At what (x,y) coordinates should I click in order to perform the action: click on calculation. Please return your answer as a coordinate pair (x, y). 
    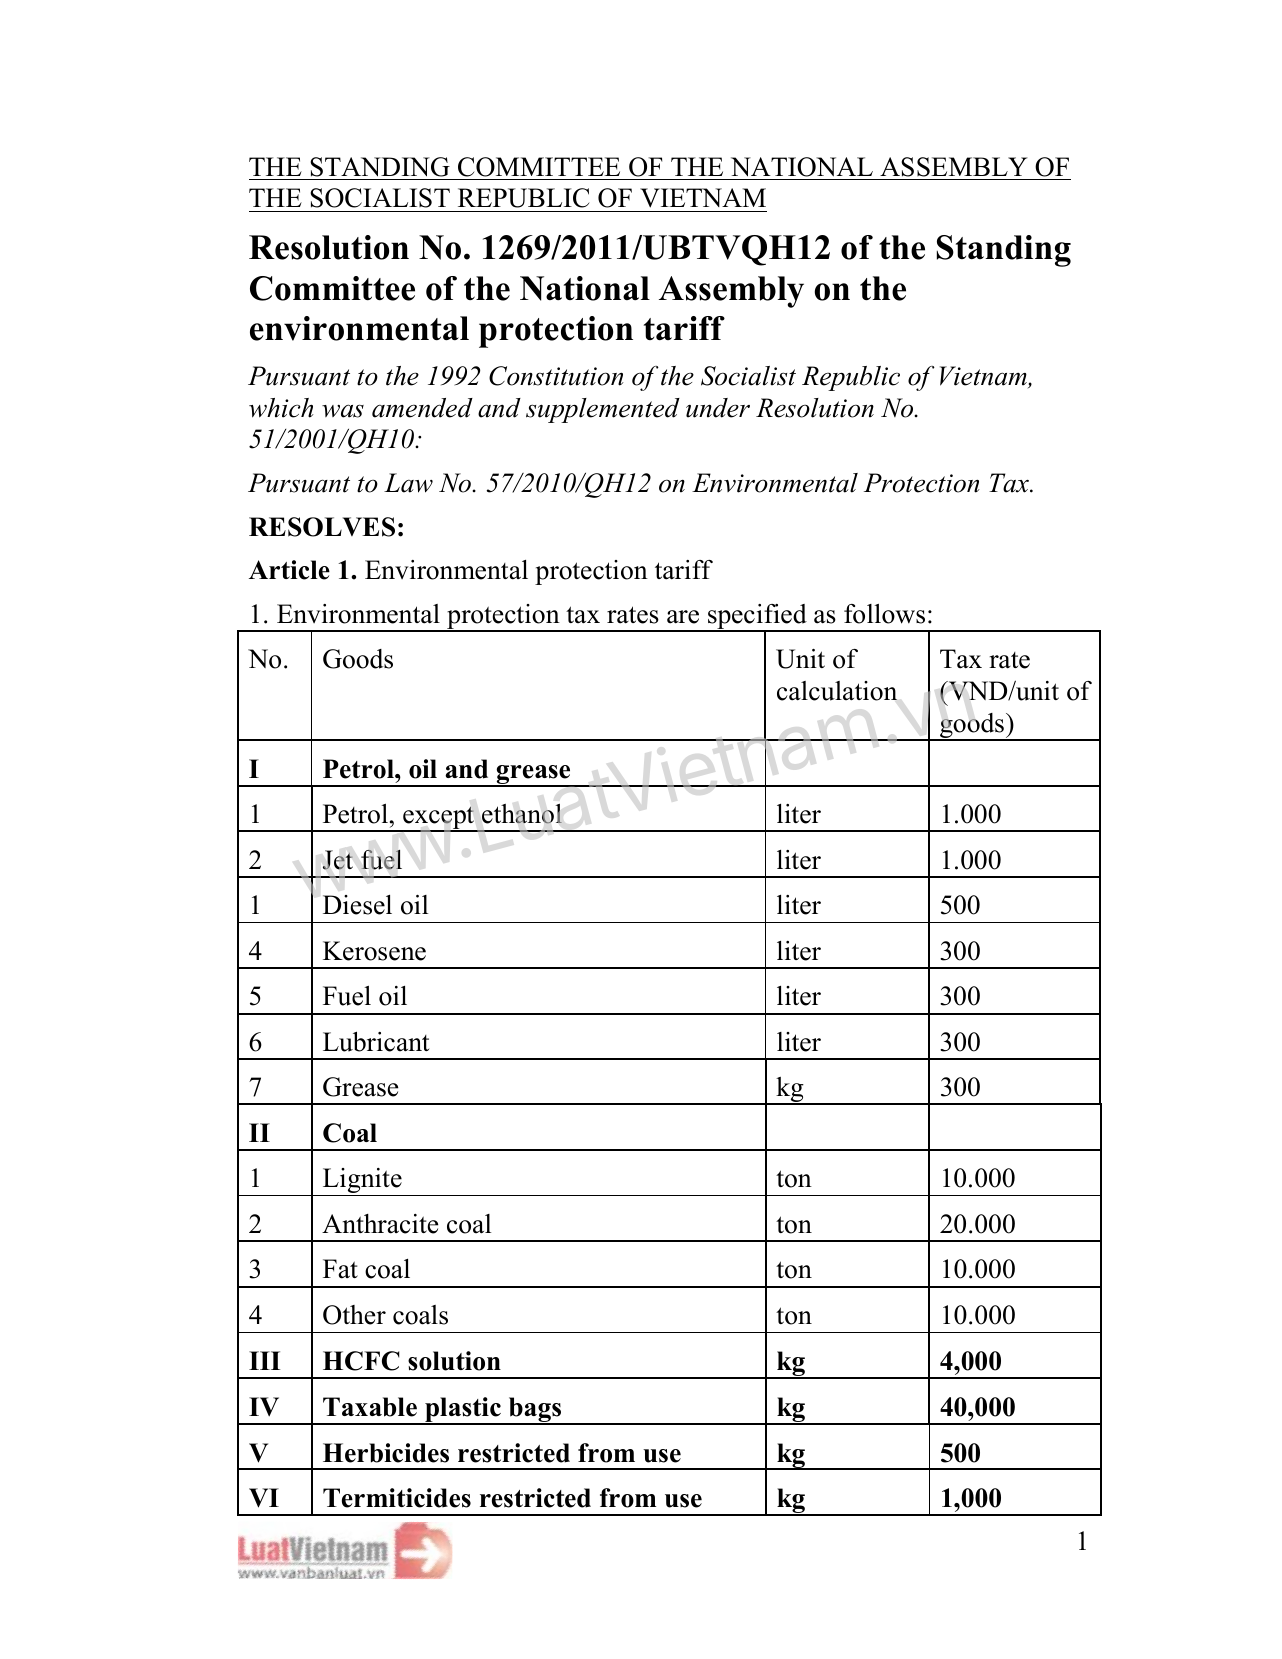
    Looking at the image, I should click on (837, 691).
